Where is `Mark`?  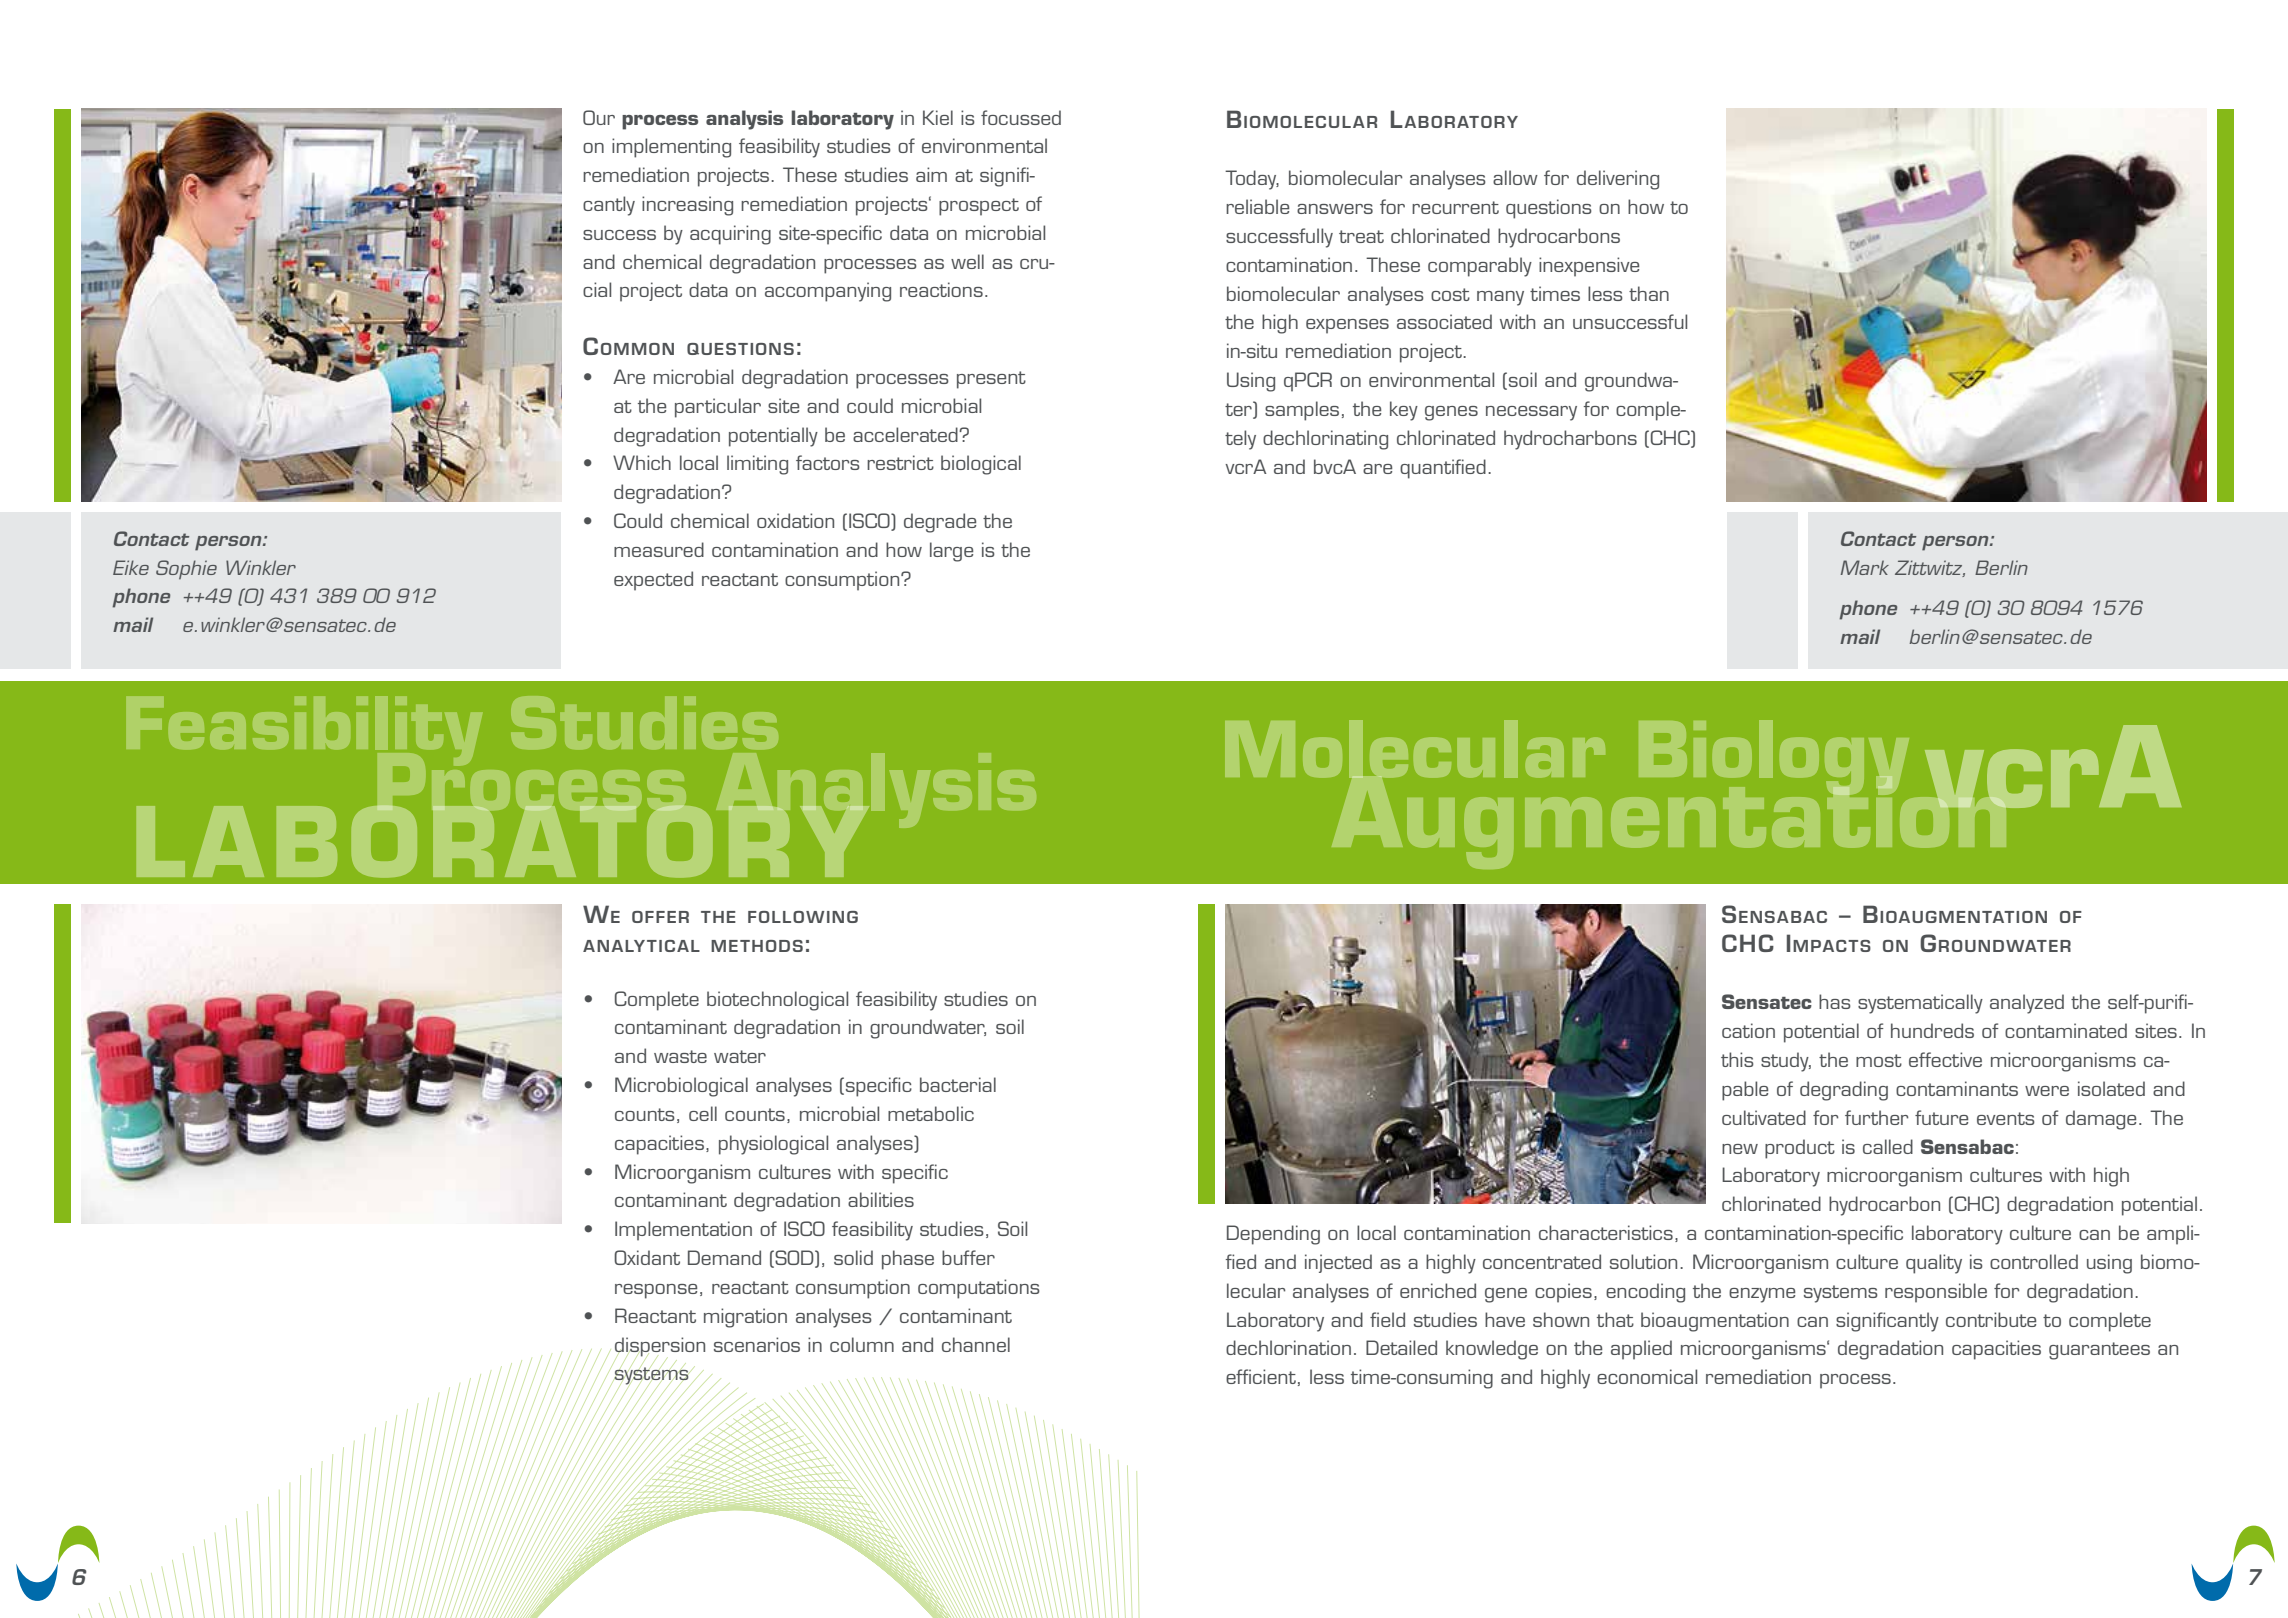 Mark is located at coordinates (1865, 567).
